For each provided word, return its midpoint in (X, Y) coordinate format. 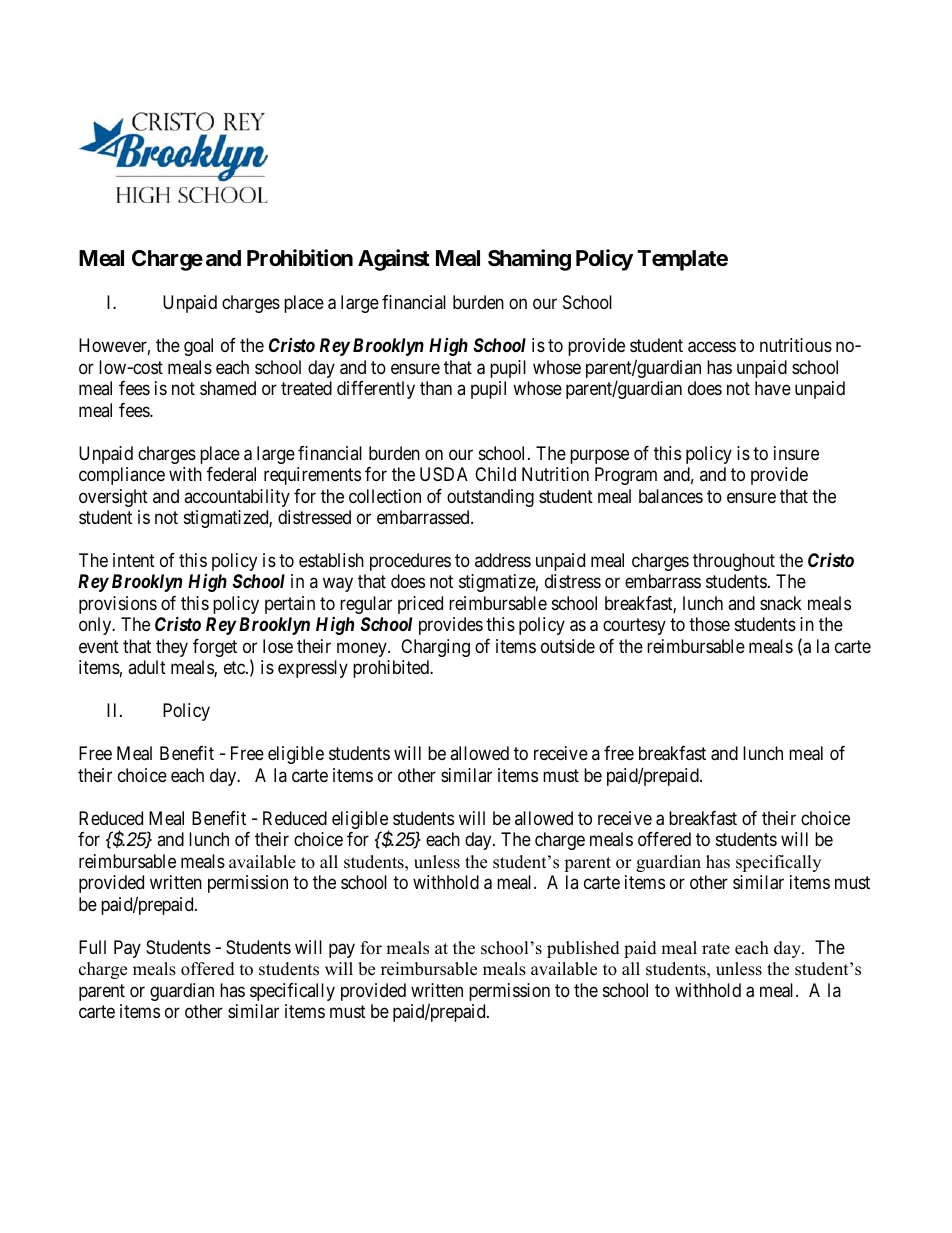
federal (231, 474)
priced (420, 605)
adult (147, 667)
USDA (444, 474)
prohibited (392, 669)
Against (394, 260)
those (709, 624)
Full (92, 947)
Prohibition (300, 257)
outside (568, 646)
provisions (118, 605)
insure (796, 453)
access (712, 347)
